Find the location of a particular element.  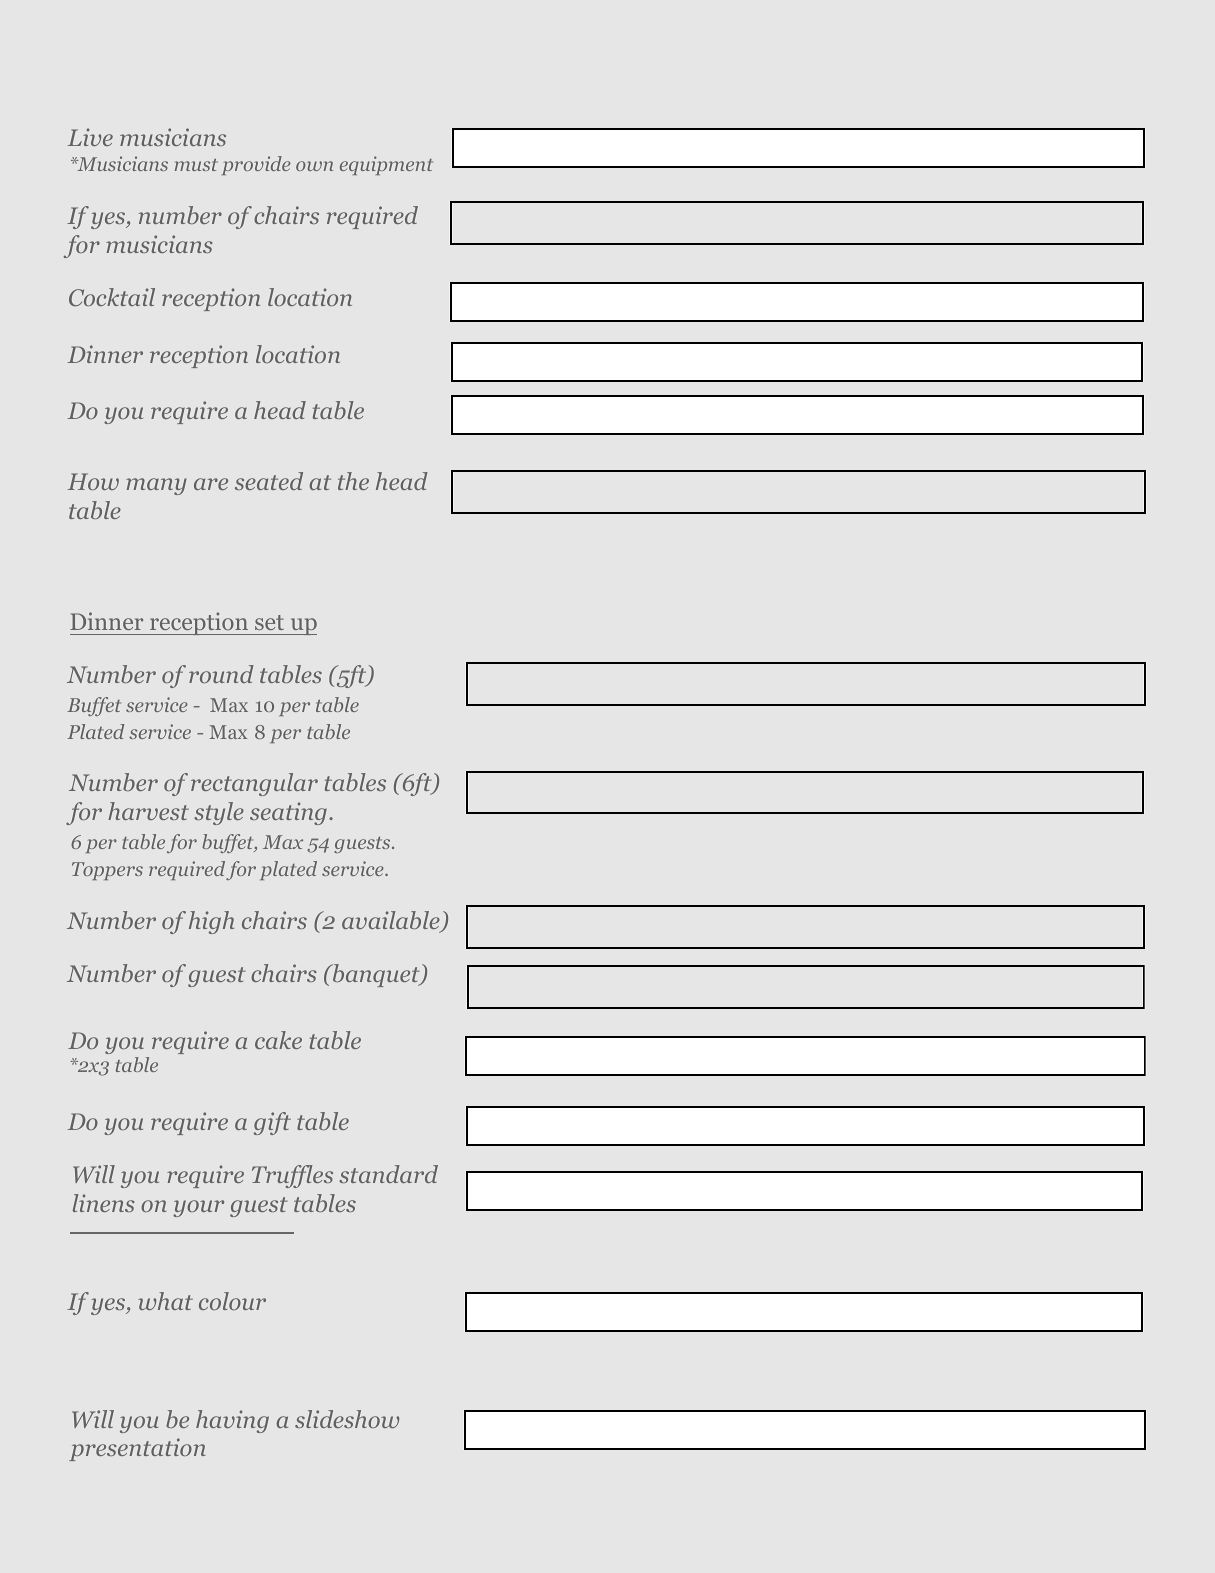

Toppers is located at coordinates (107, 871).
